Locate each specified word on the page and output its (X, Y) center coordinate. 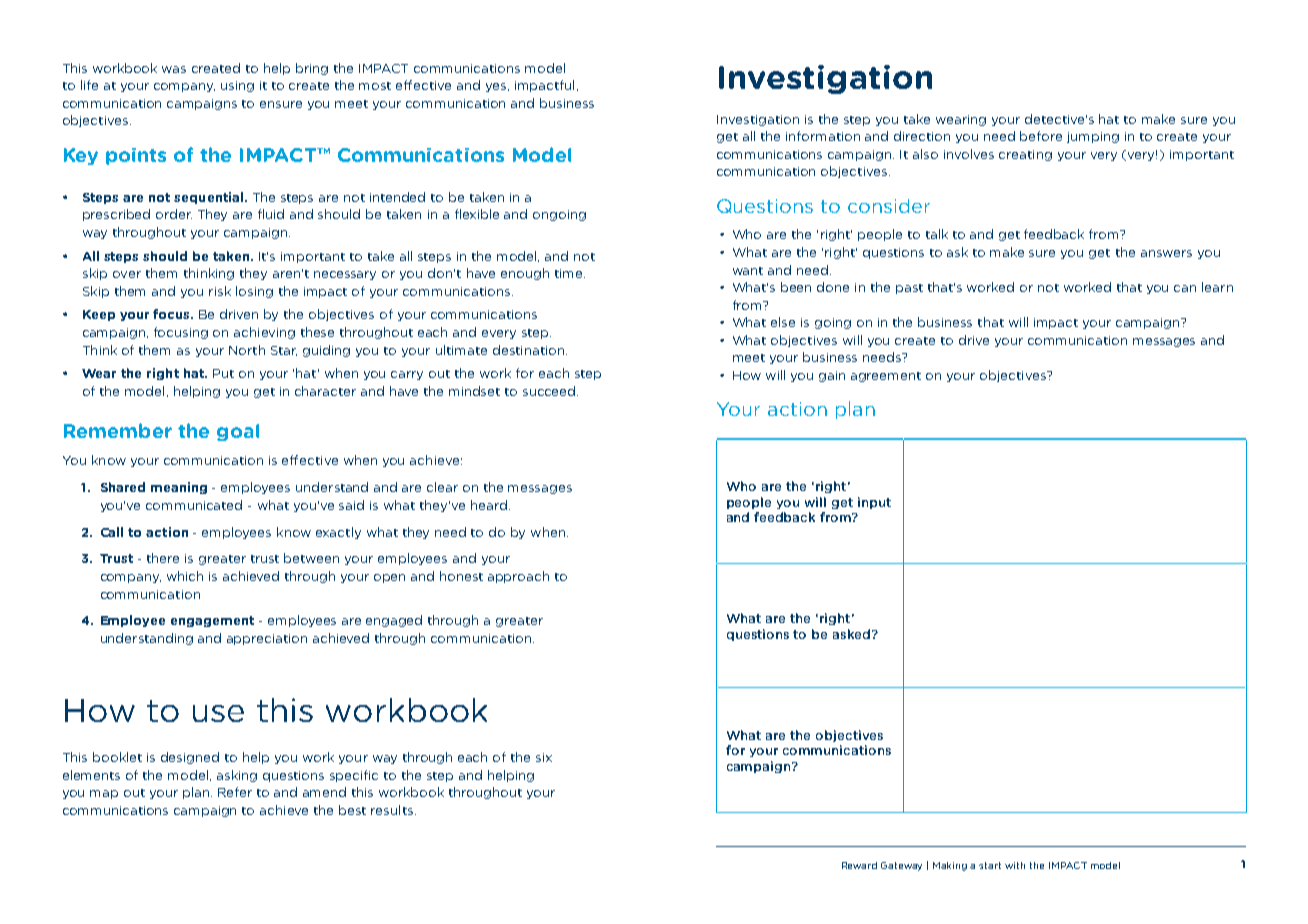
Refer (235, 792)
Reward (859, 865)
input (874, 503)
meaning (179, 488)
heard (490, 505)
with (1015, 865)
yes (497, 87)
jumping (1093, 137)
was (174, 69)
